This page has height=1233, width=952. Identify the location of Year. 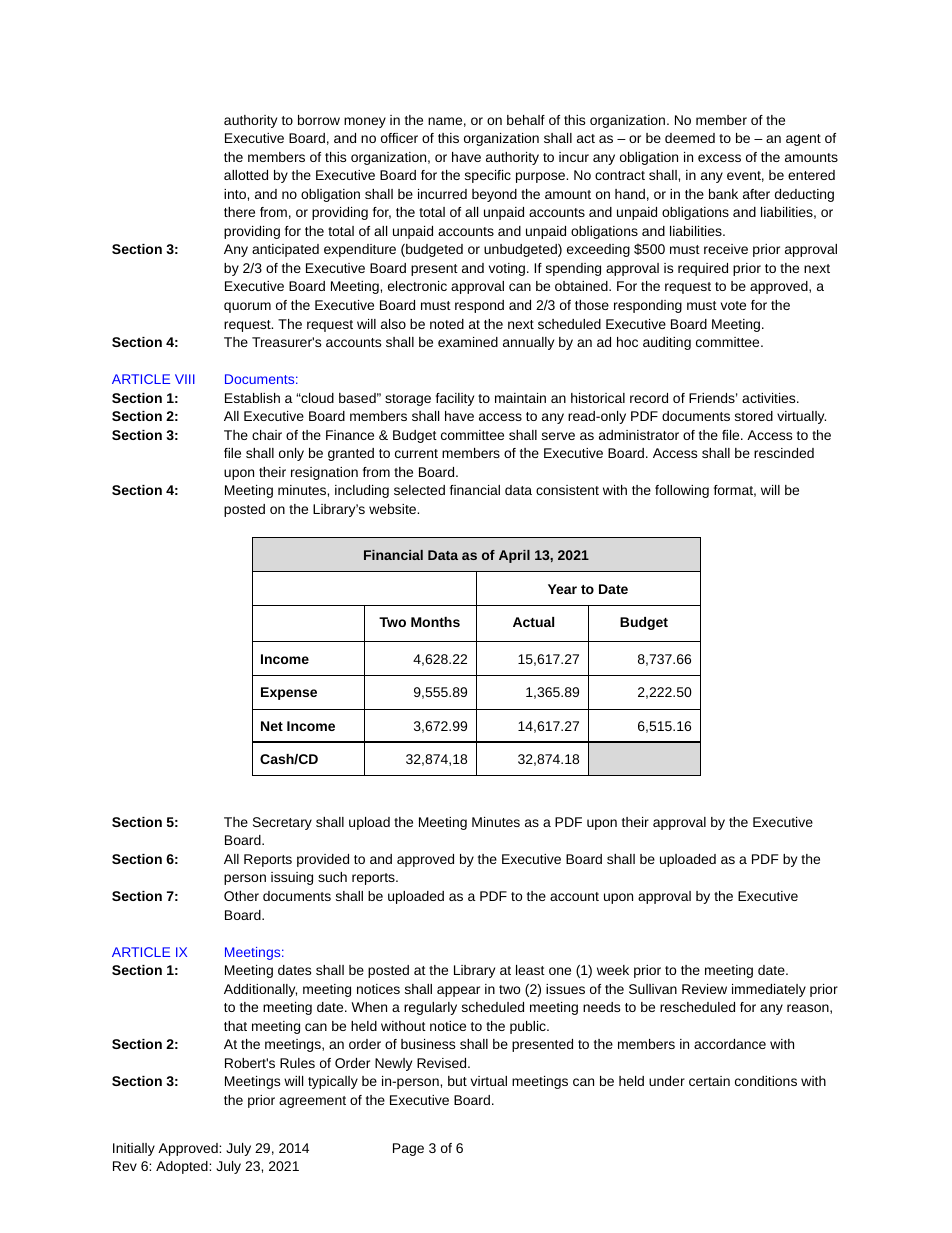
(562, 589).
